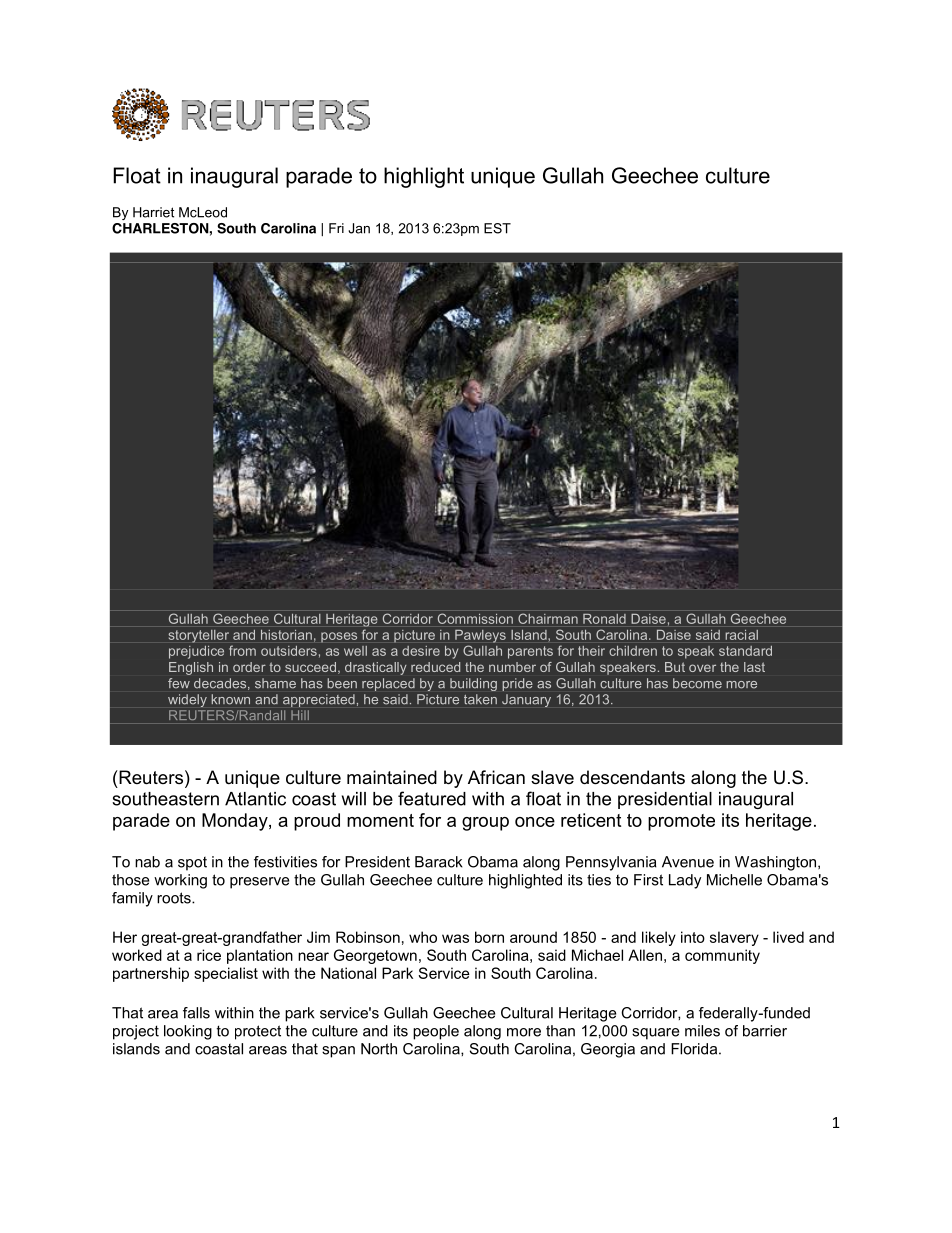 This document has height=1233, width=952. What do you see at coordinates (153, 212) in the document?
I see `Harriet` at bounding box center [153, 212].
